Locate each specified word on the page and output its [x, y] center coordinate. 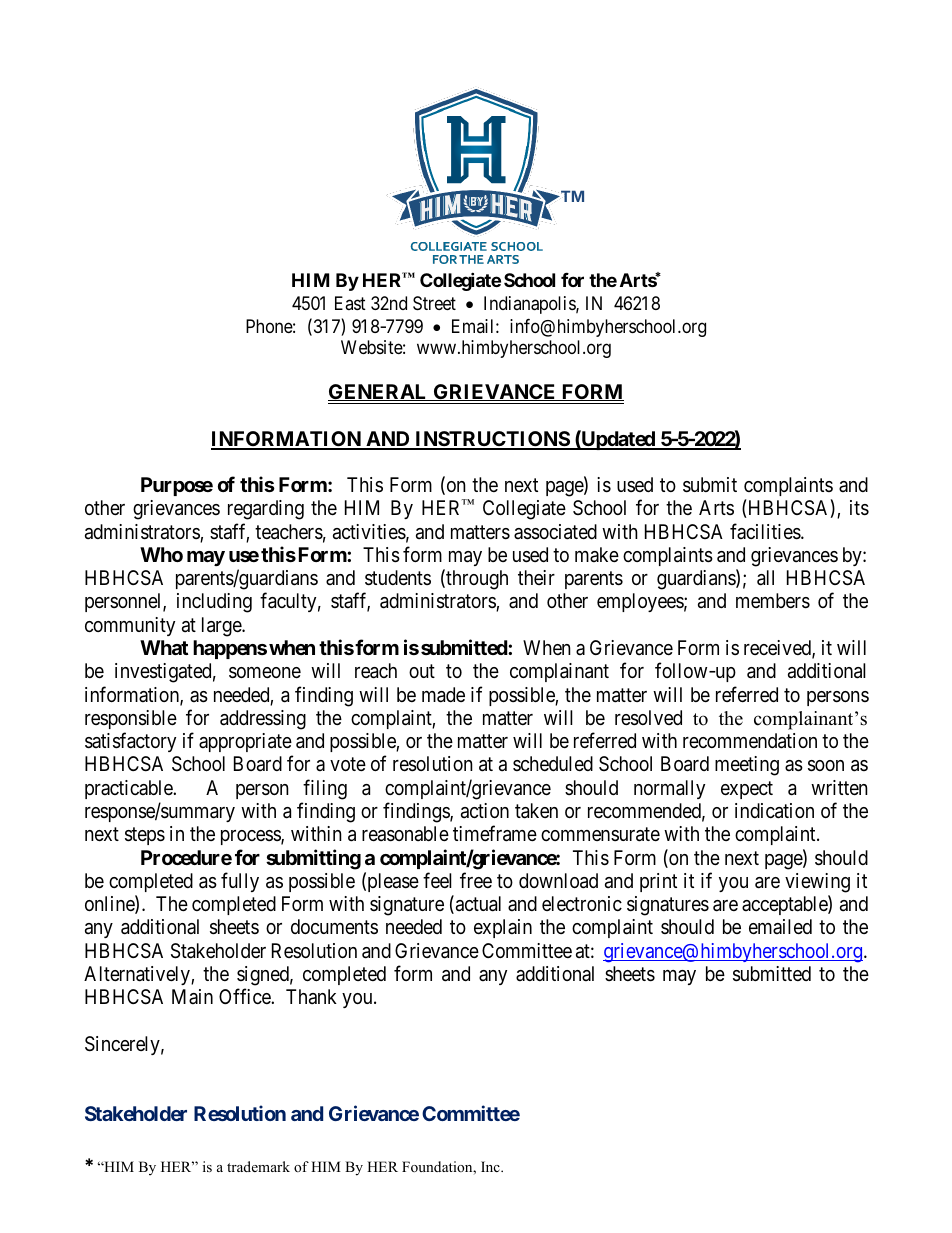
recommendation [750, 741]
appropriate [246, 744]
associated [555, 532]
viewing [817, 883]
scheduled [553, 763]
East [350, 303]
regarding [266, 510]
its [859, 508]
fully [240, 882]
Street [434, 303]
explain [503, 928]
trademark [258, 1166]
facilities [766, 531]
